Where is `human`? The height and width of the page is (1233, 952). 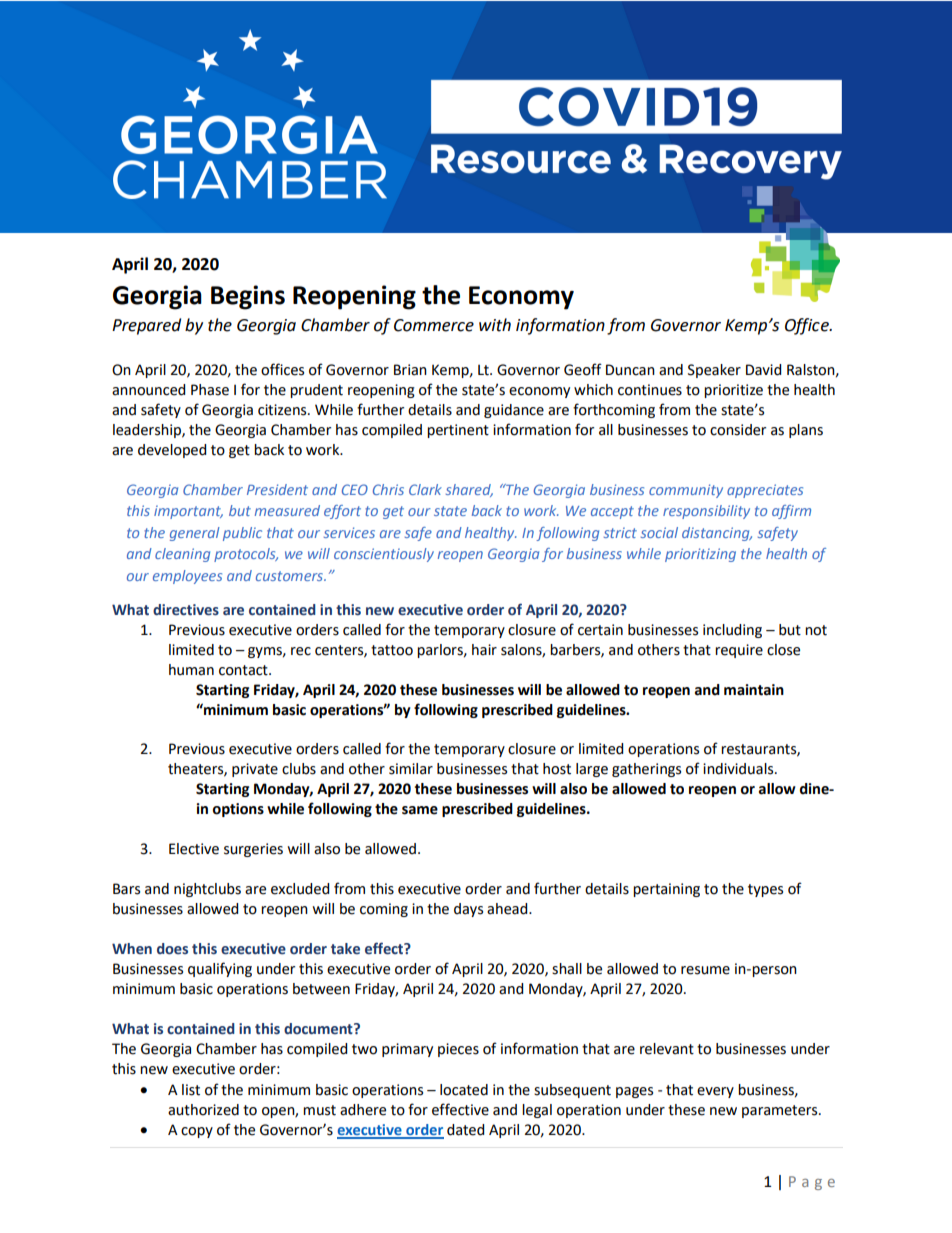 human is located at coordinates (191, 670).
